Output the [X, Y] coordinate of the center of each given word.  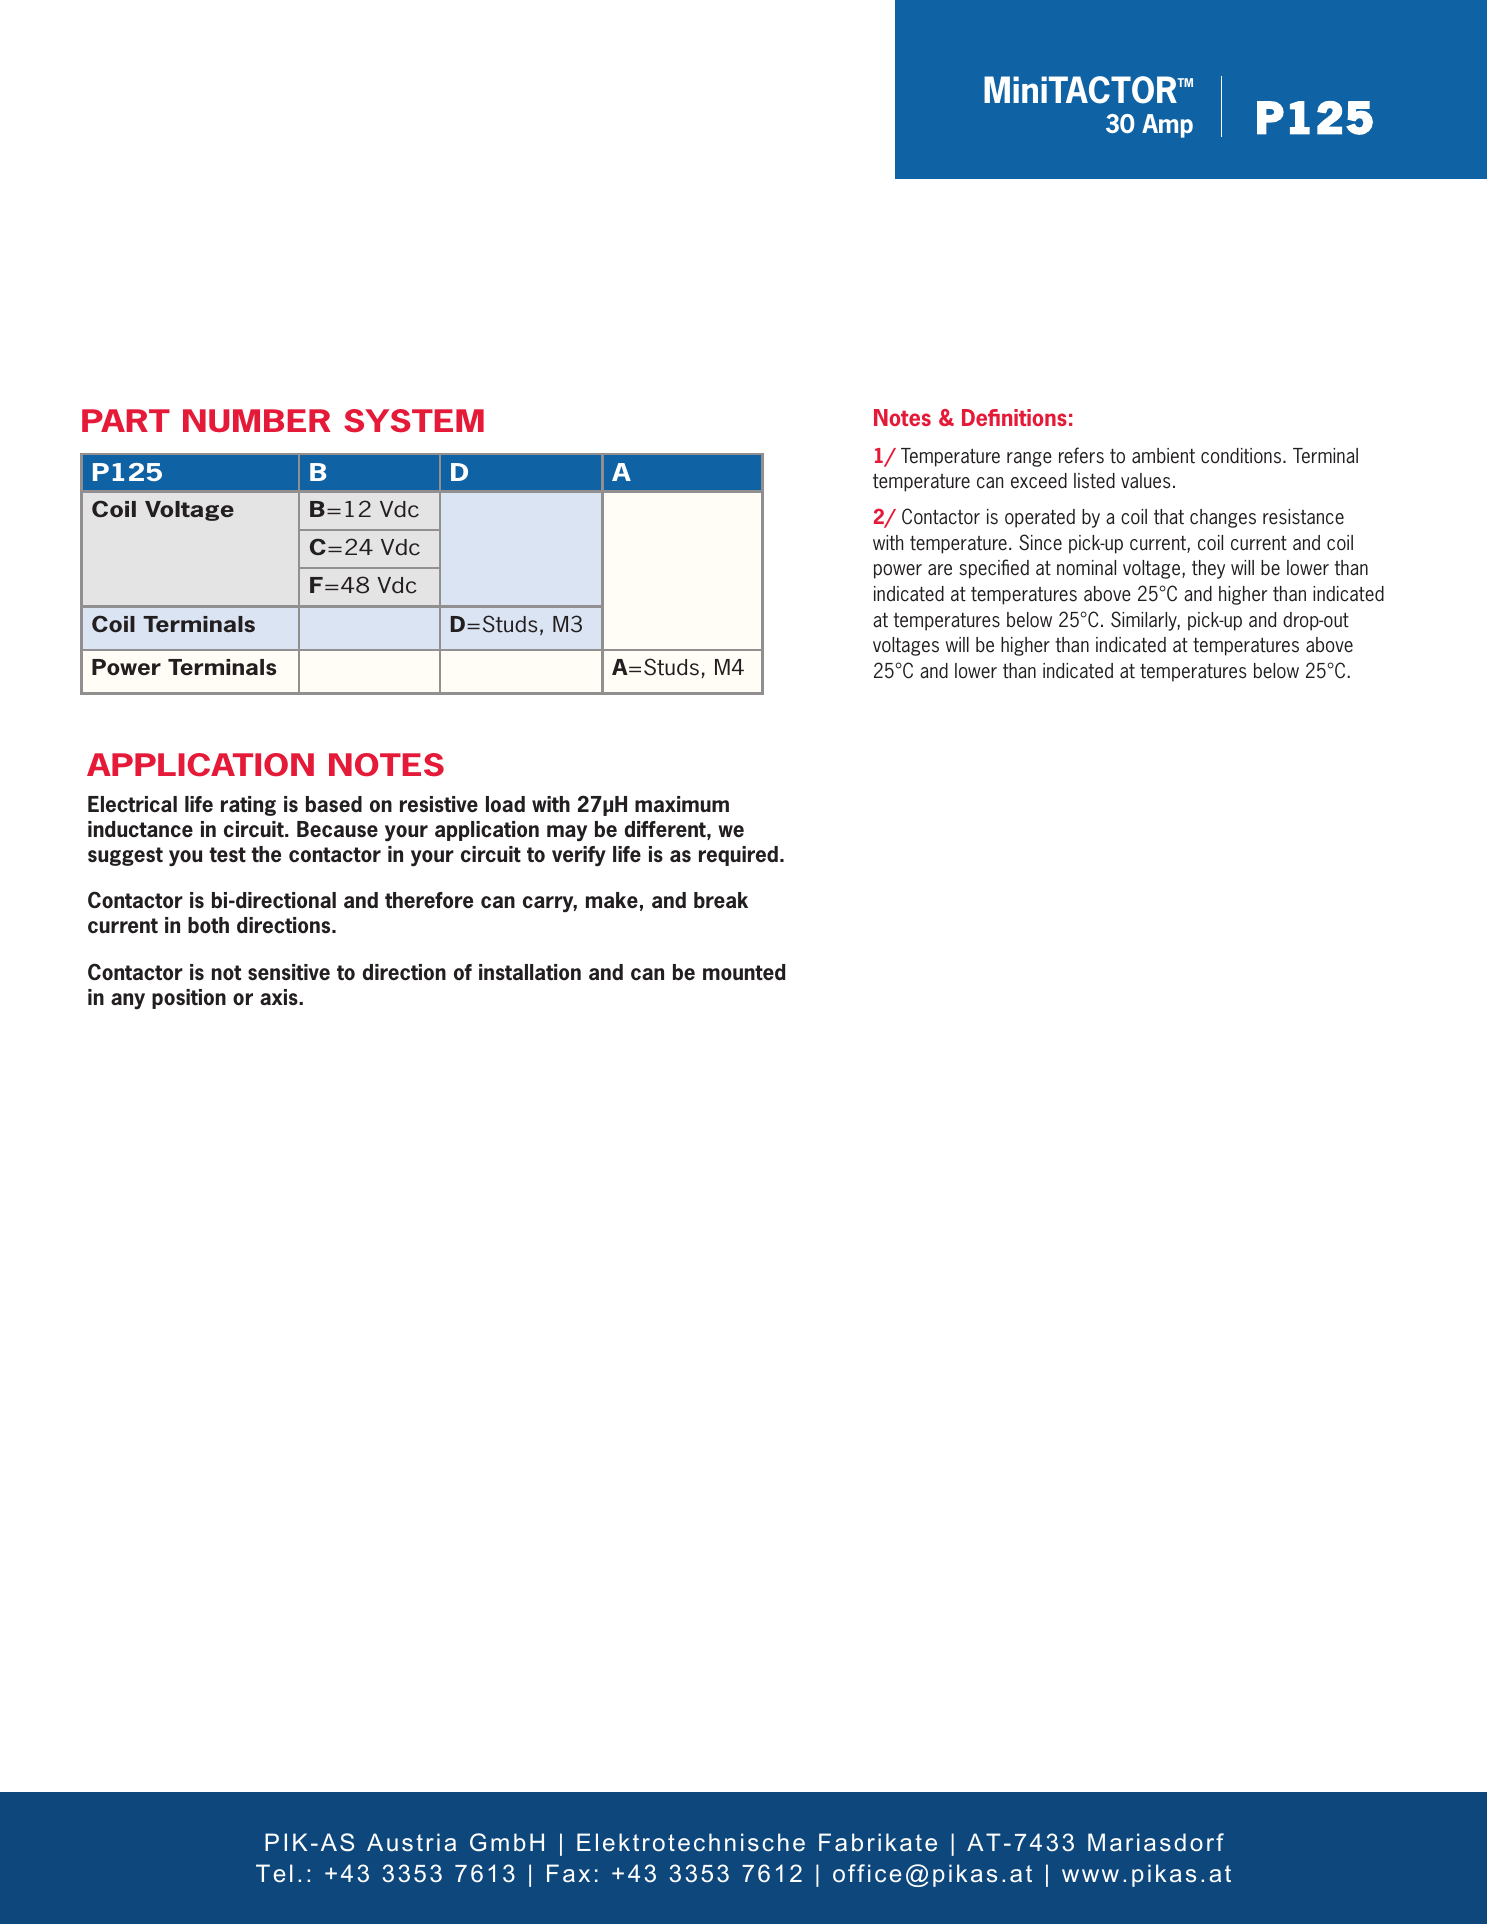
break [721, 900]
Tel [274, 1873]
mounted [744, 972]
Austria [411, 1842]
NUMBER [256, 420]
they [1208, 569]
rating [248, 806]
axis [280, 997]
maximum [682, 804]
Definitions [1014, 417]
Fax [568, 1873]
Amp [1167, 126]
